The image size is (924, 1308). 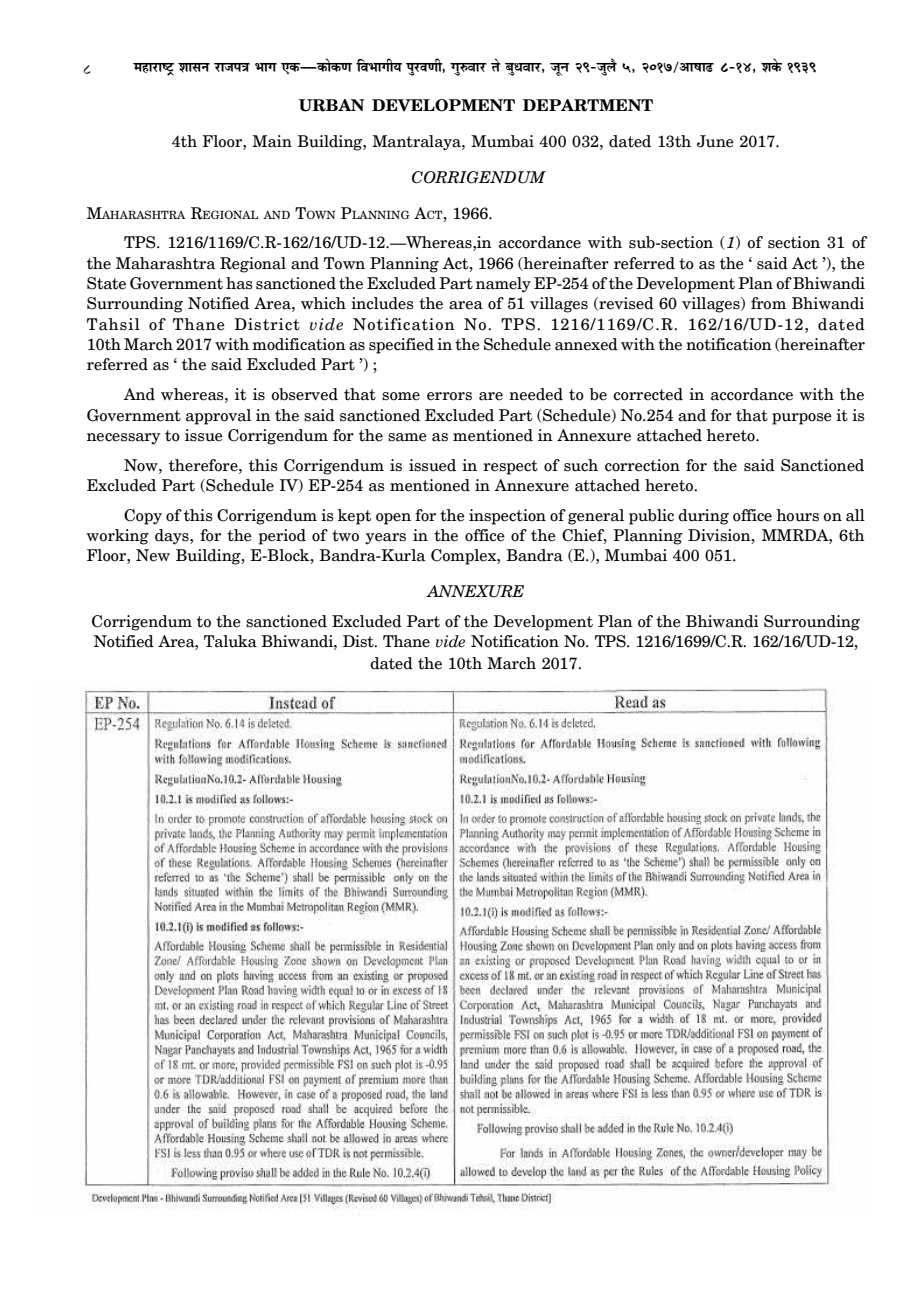 I want to click on URBAN, so click(x=332, y=105).
